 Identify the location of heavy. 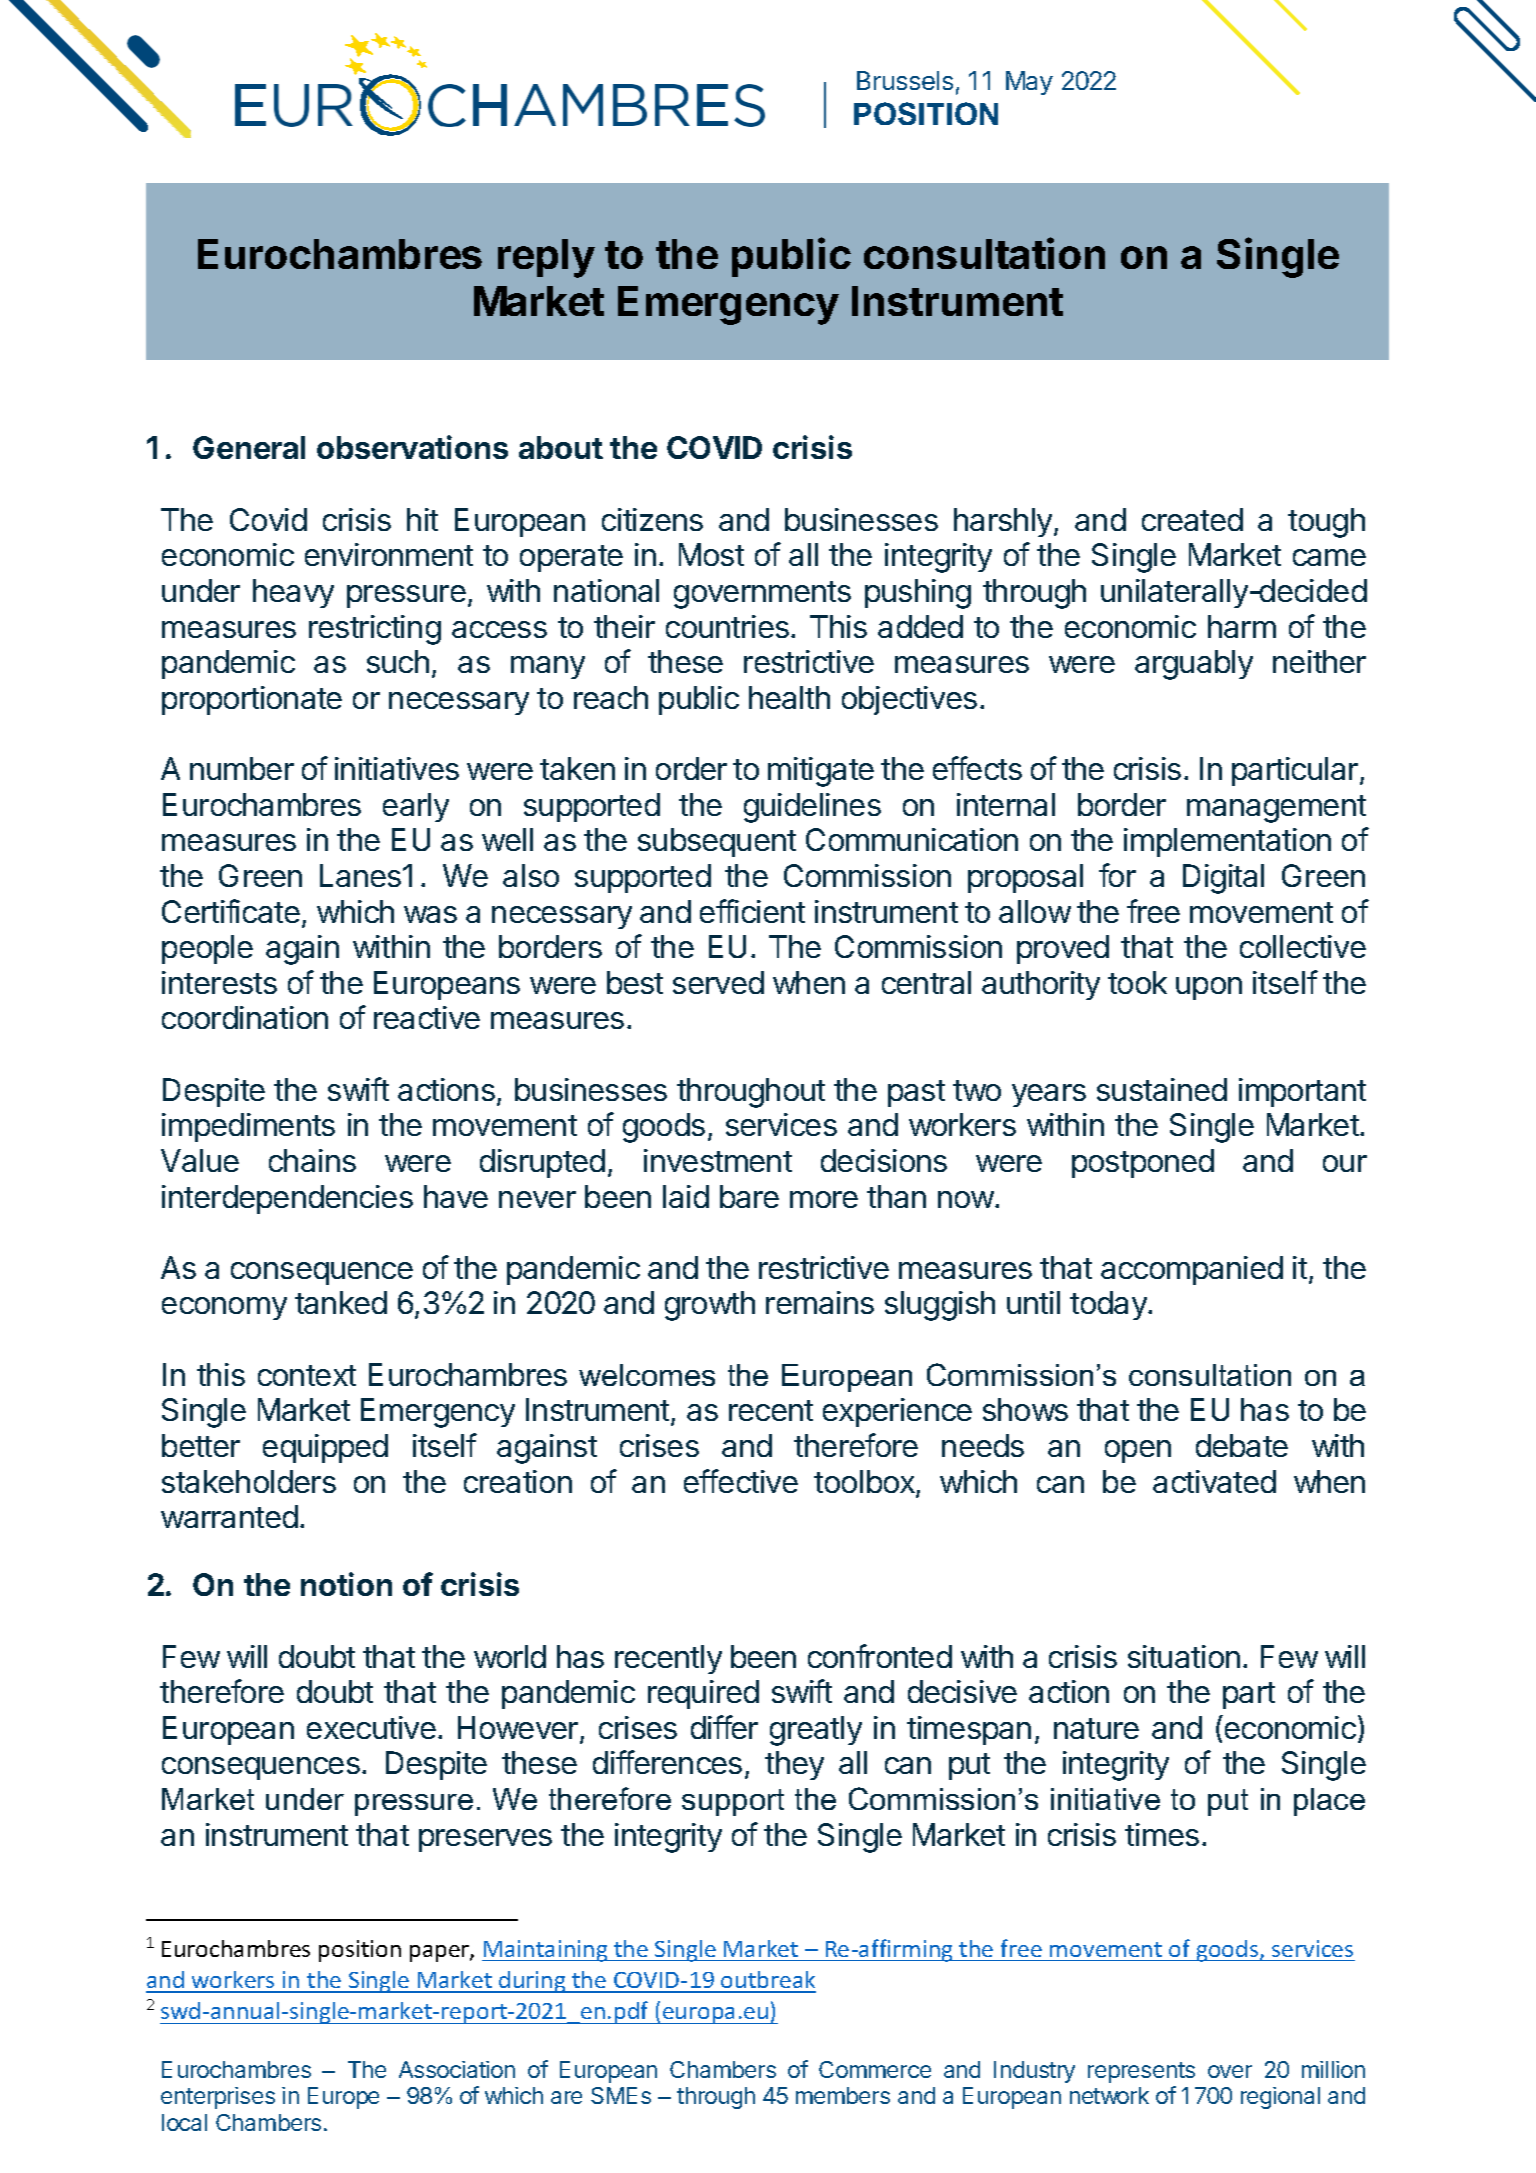
(293, 593).
